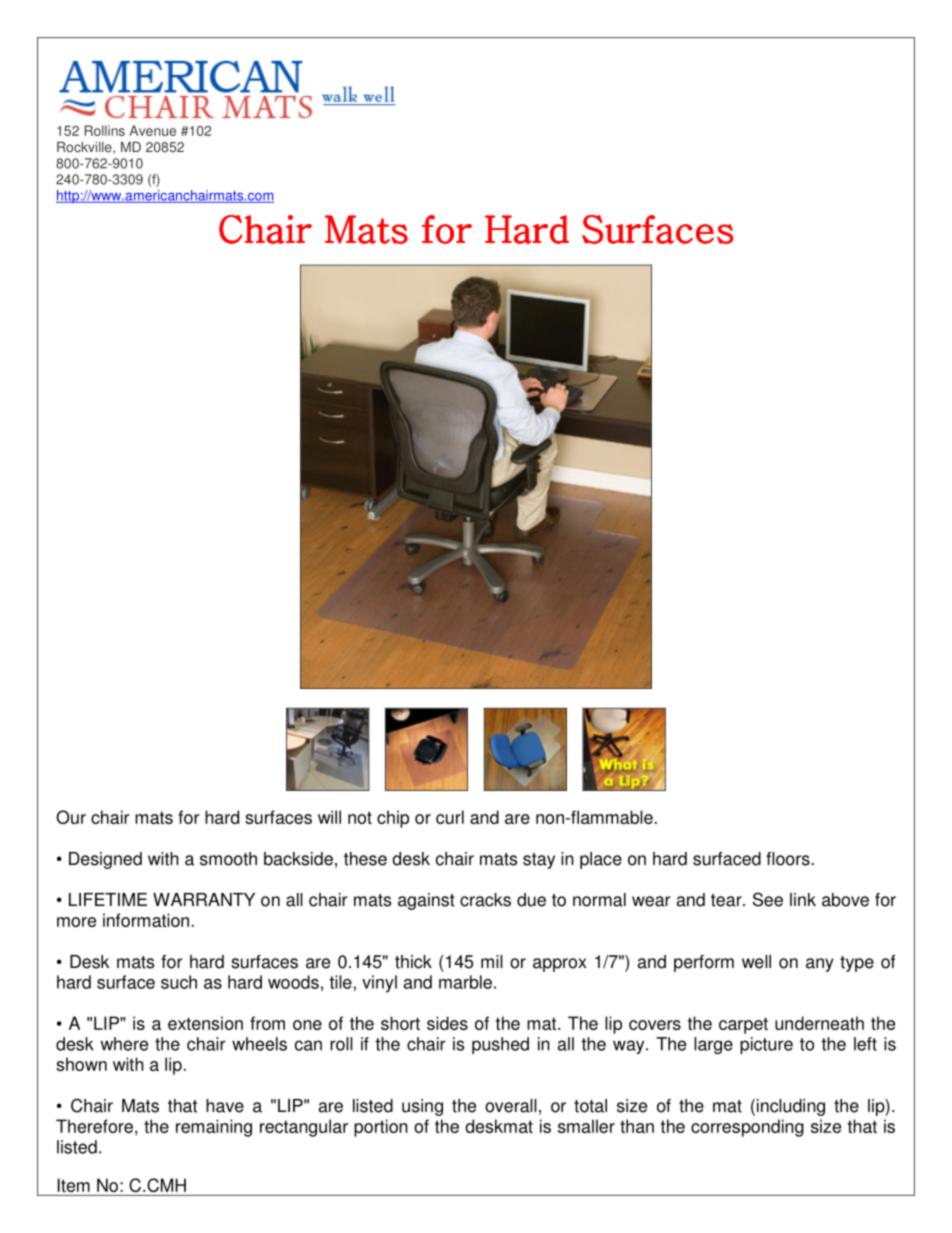  What do you see at coordinates (152, 130) in the image?
I see `Avenue` at bounding box center [152, 130].
